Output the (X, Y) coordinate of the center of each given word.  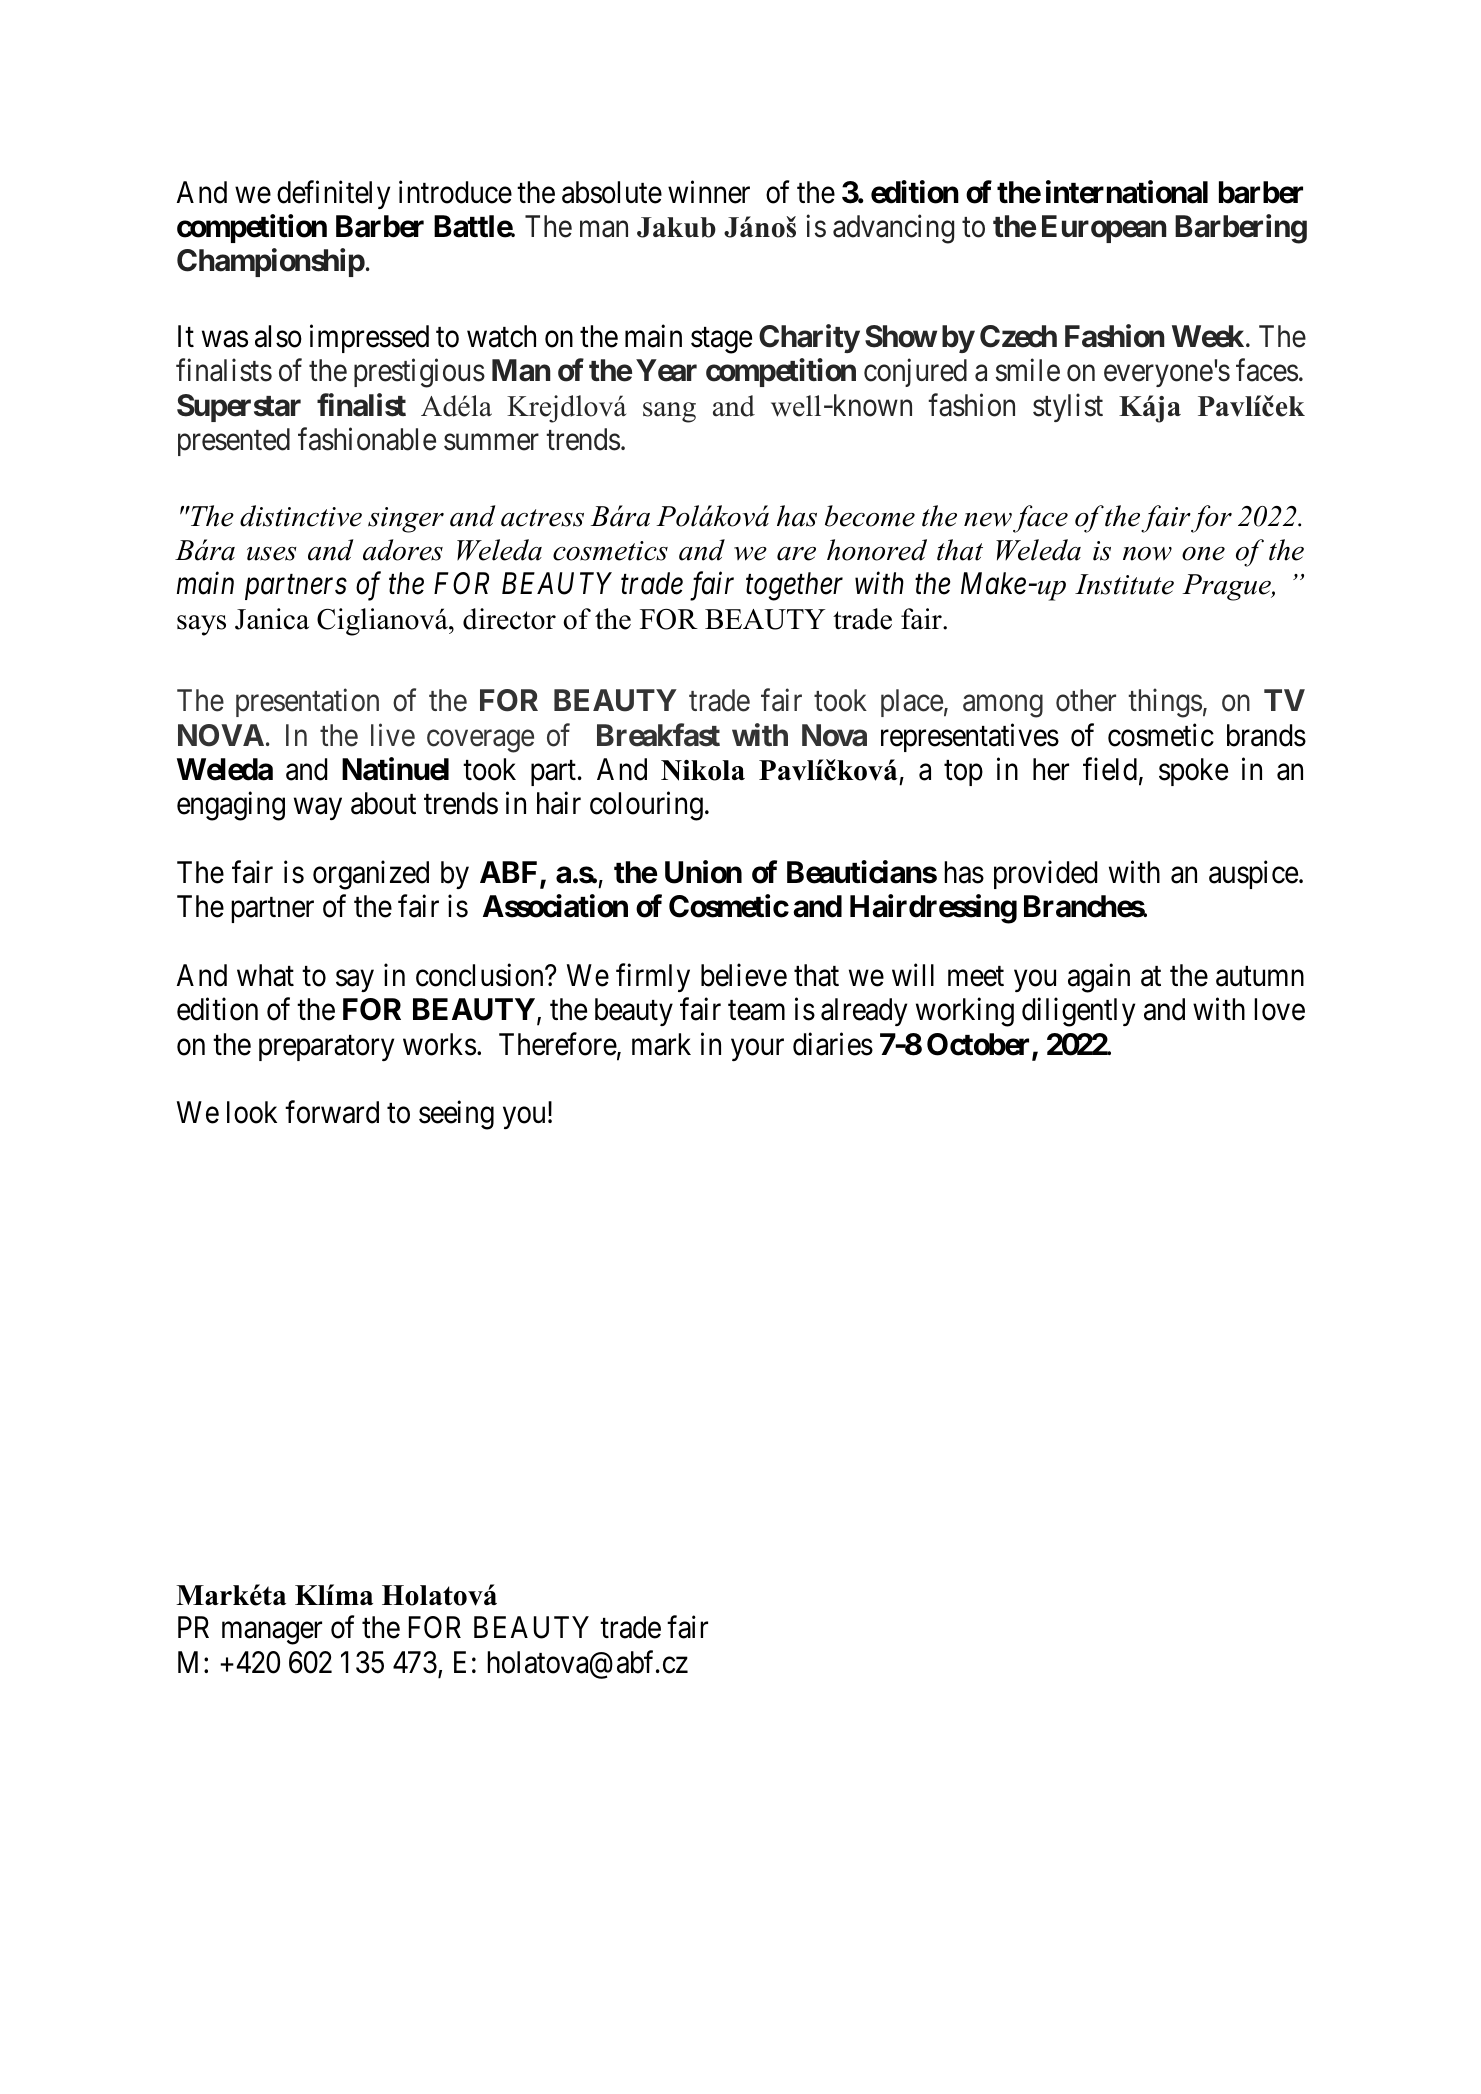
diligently (1078, 1012)
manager (272, 1634)
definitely (333, 194)
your (757, 1050)
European (1104, 229)
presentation (307, 703)
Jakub (676, 227)
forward (332, 1112)
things (1165, 703)
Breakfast (658, 735)
